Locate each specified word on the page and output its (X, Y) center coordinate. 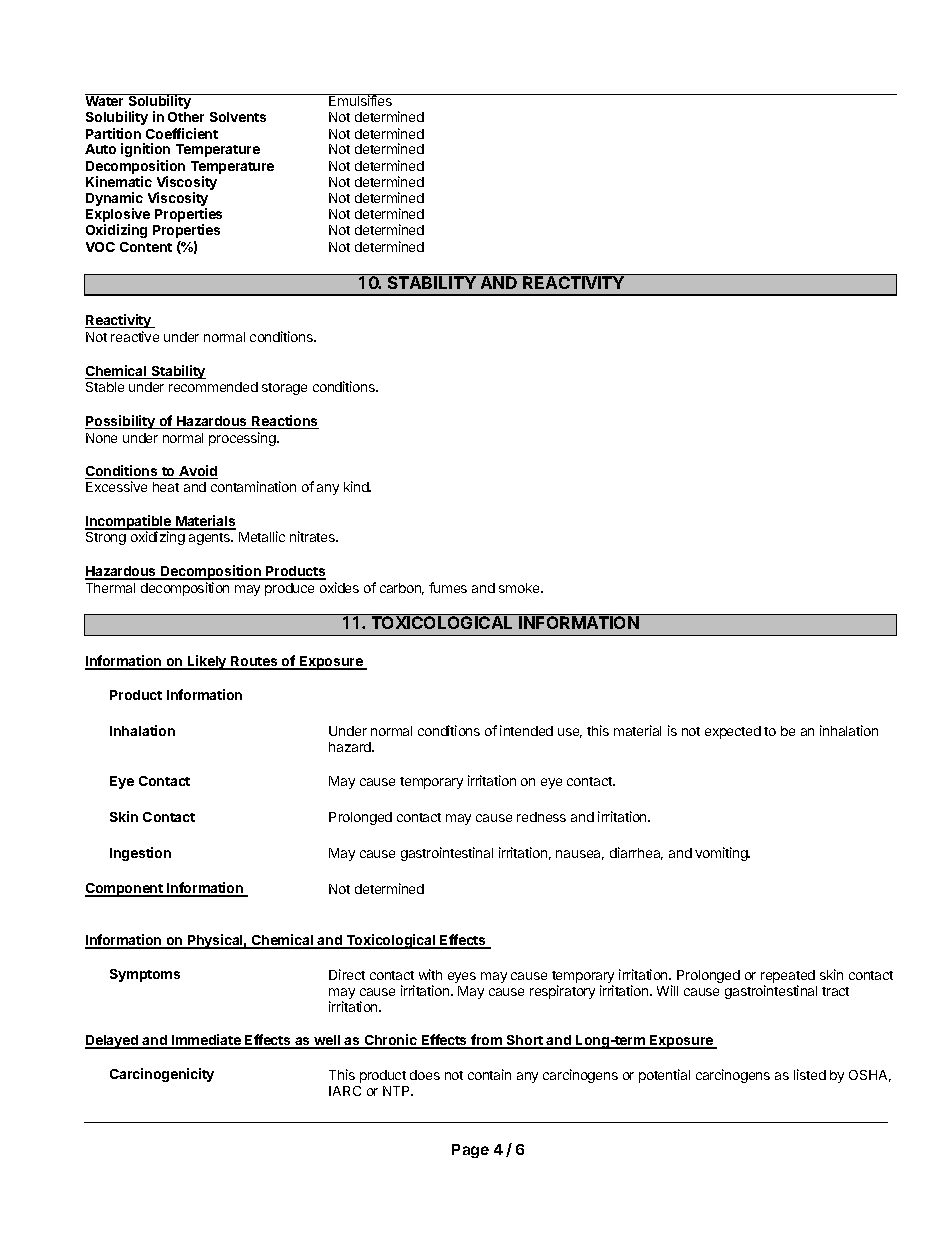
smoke (520, 588)
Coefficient (182, 133)
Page (470, 1151)
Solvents (238, 117)
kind (357, 486)
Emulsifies (360, 100)
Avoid (197, 472)
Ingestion (140, 854)
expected (733, 732)
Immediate (206, 1041)
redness (541, 817)
